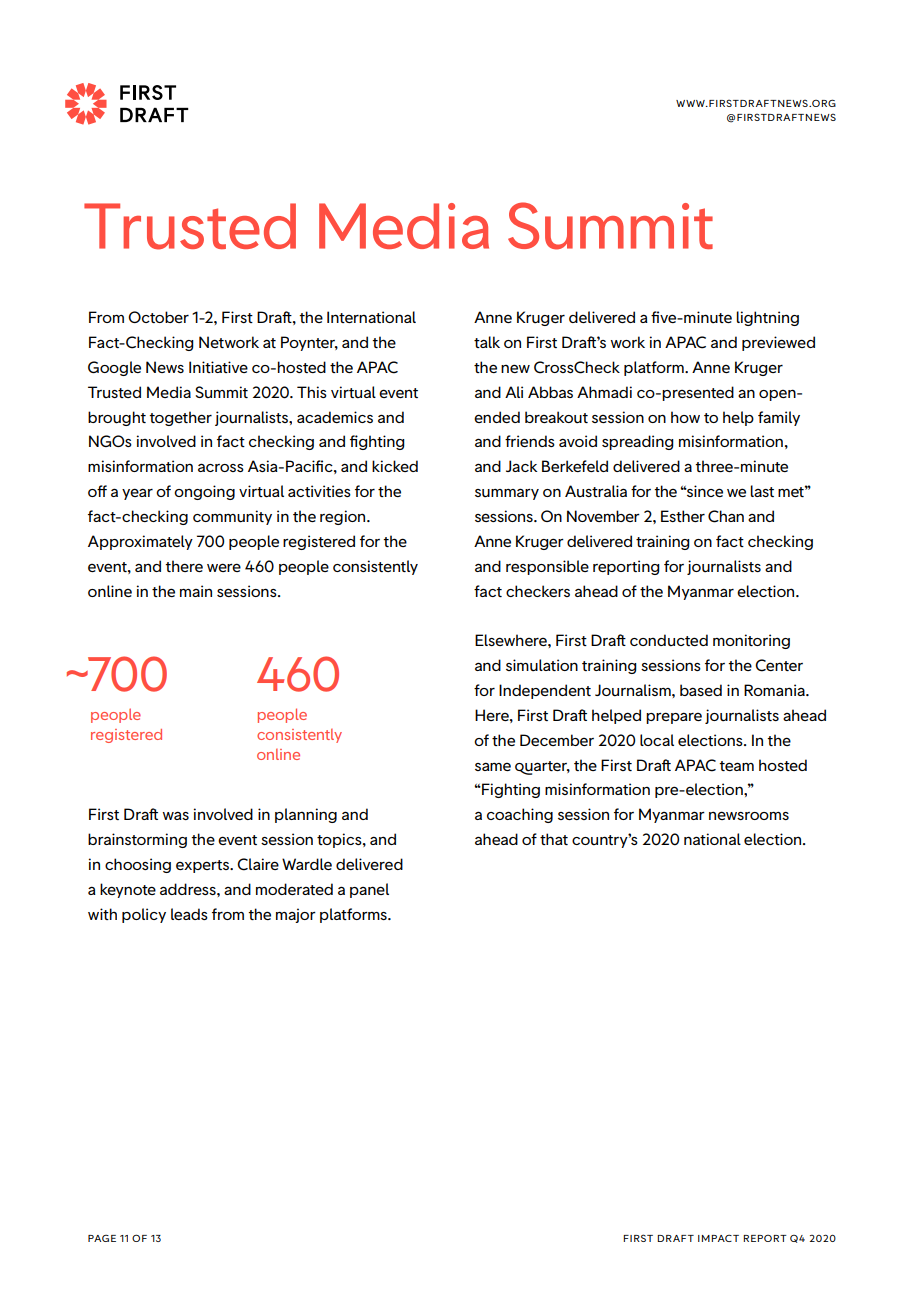  What do you see at coordinates (158, 317) in the screenshot?
I see `October` at bounding box center [158, 317].
